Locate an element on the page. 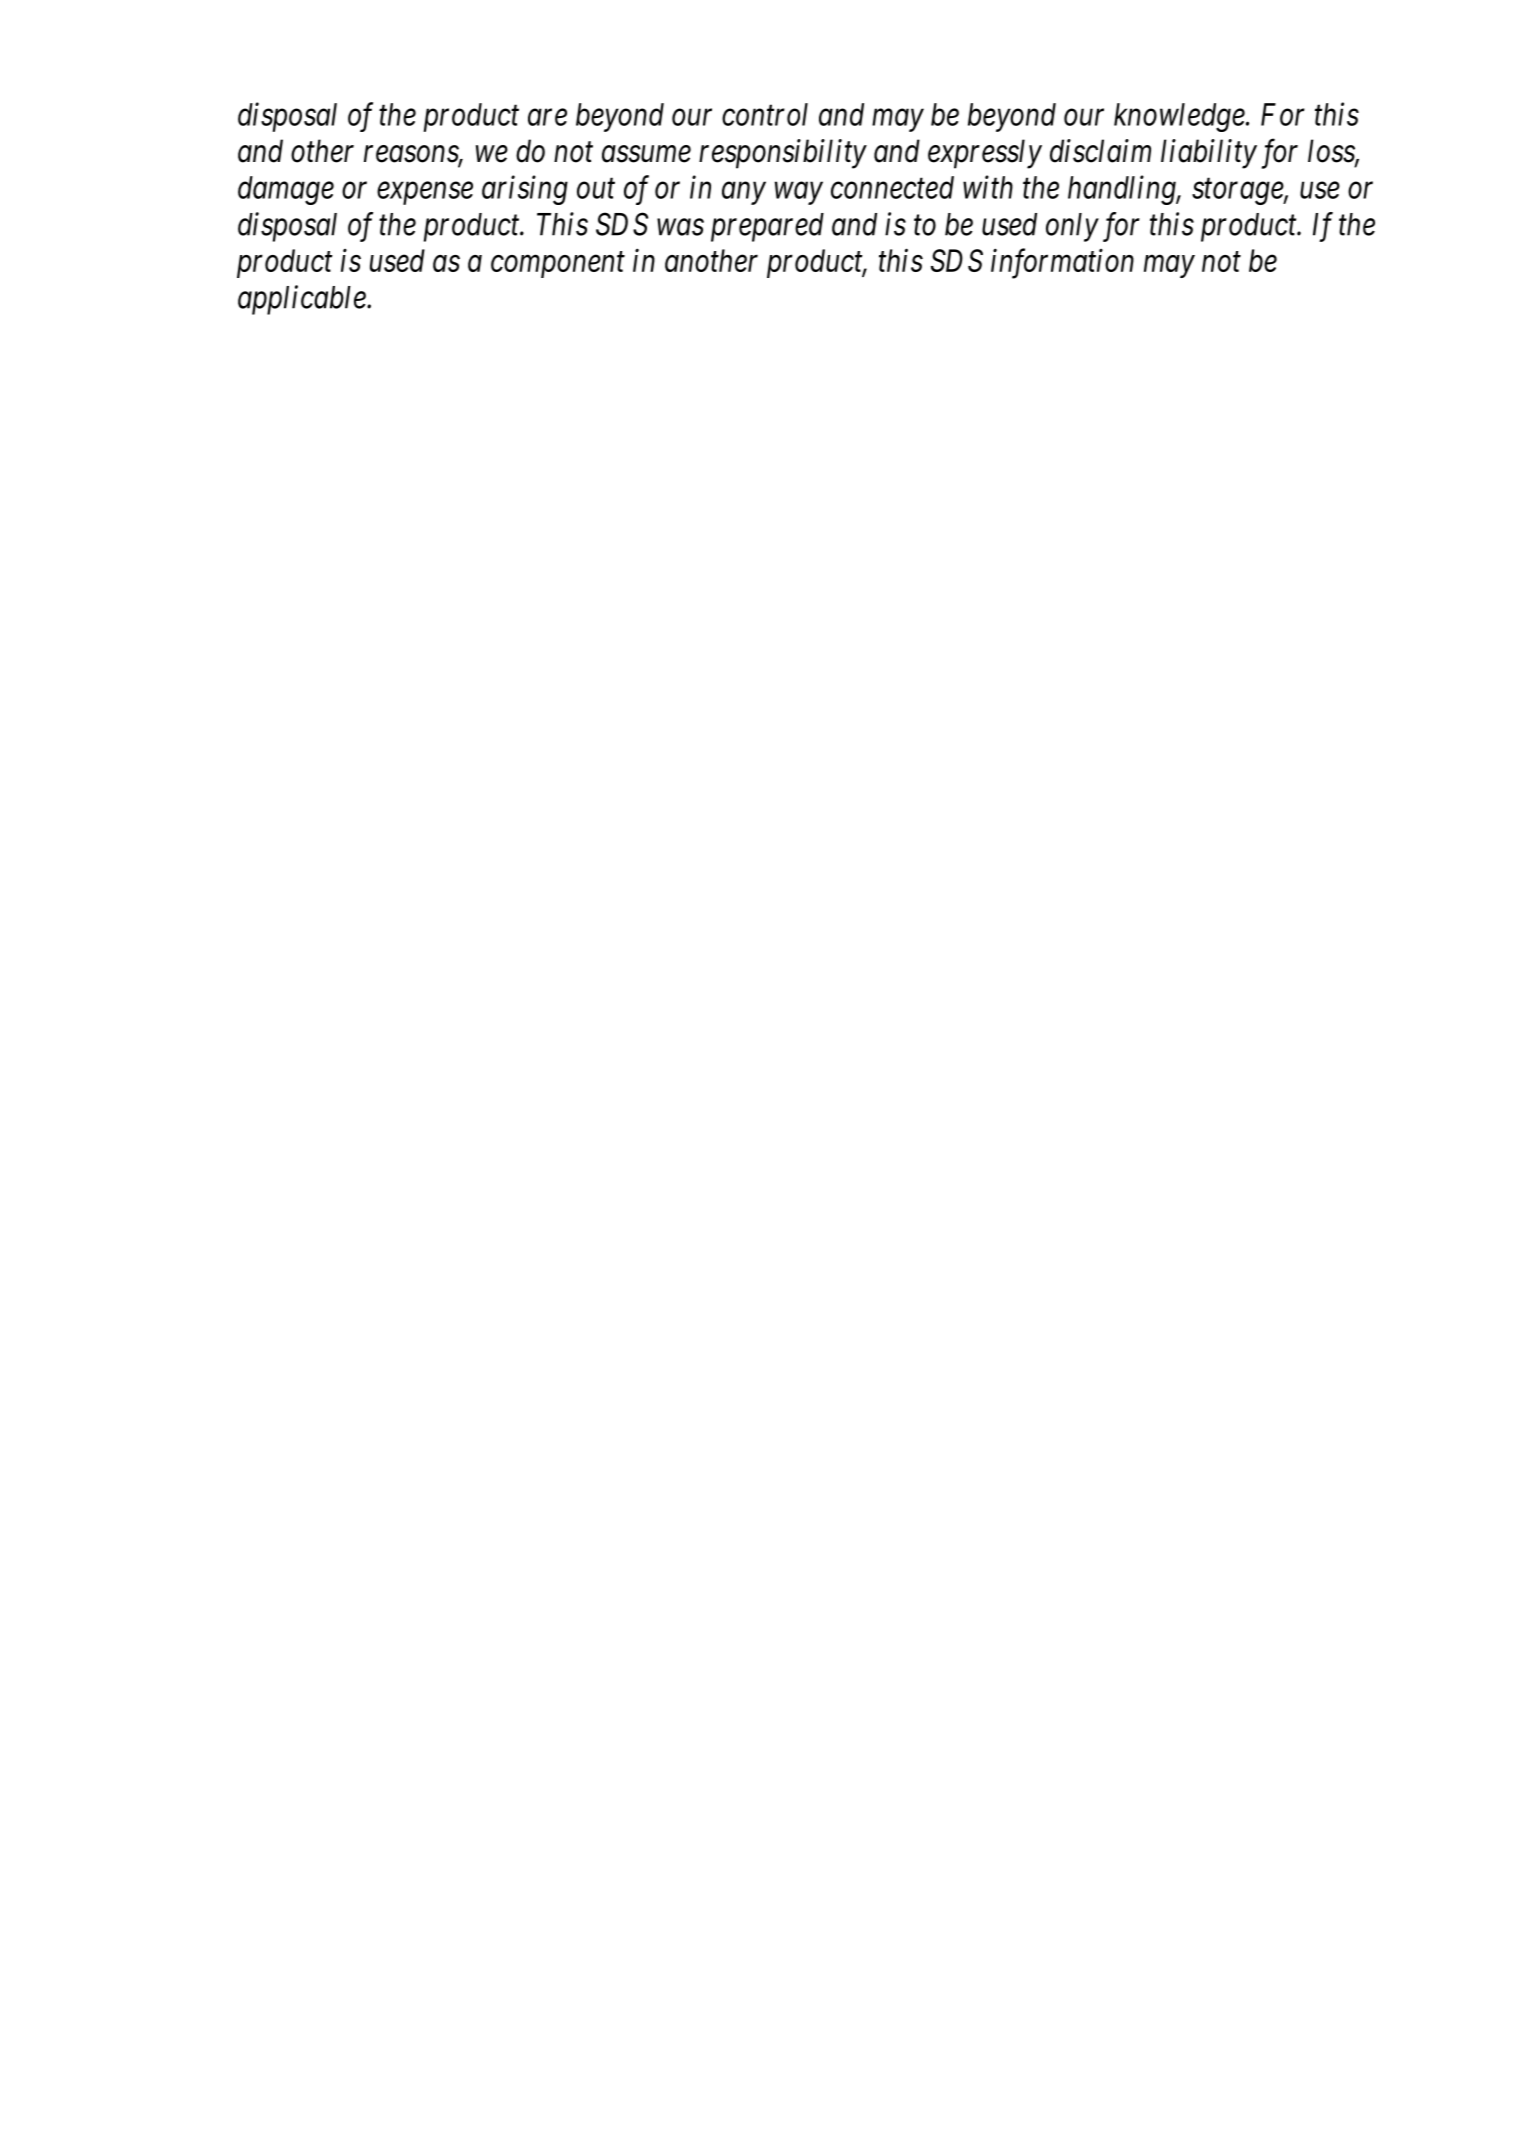 The image size is (1522, 2152). disclaim is located at coordinates (1100, 151).
